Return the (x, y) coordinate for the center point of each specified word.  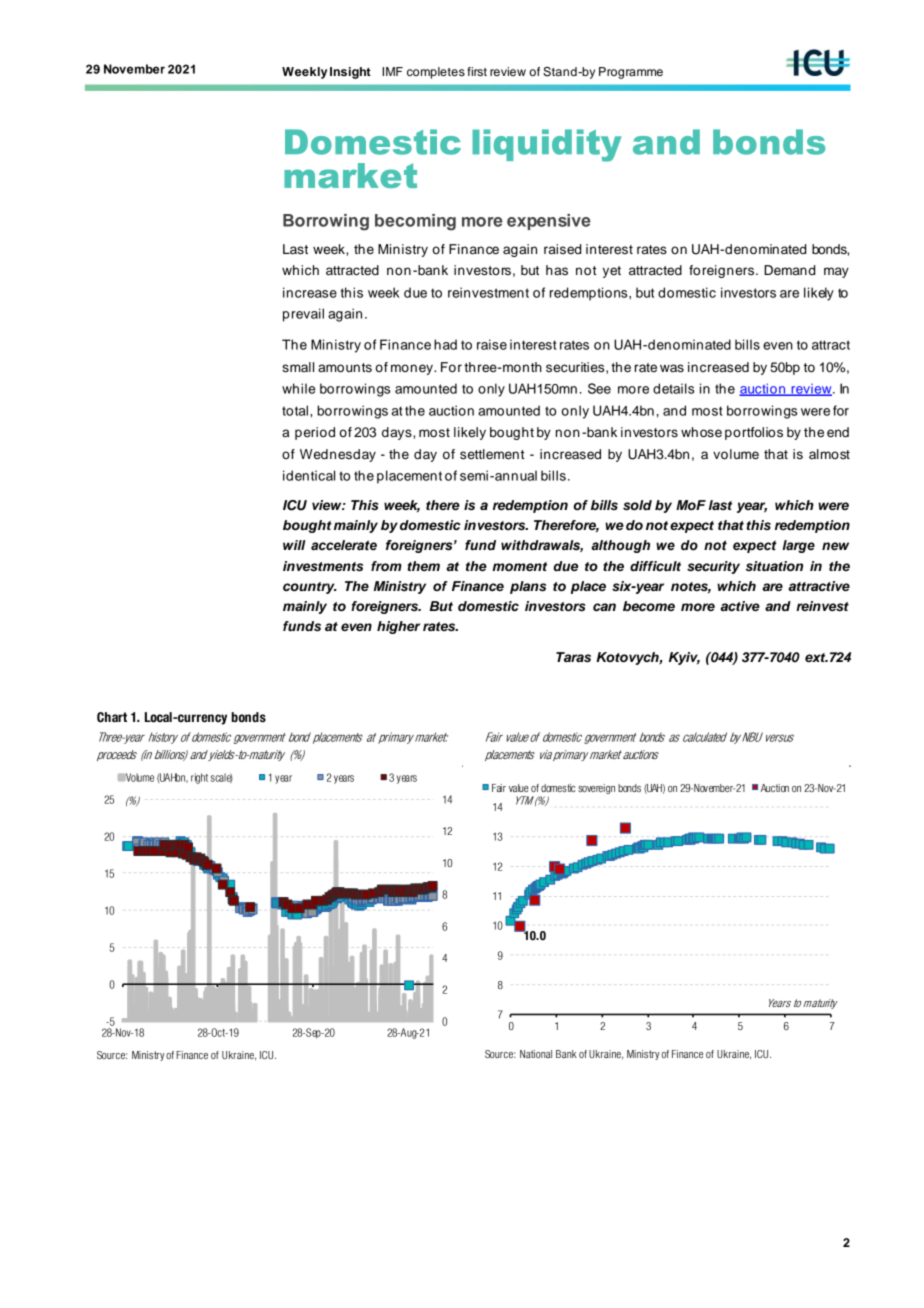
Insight (350, 73)
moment (519, 566)
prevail (303, 315)
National (536, 1054)
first (477, 71)
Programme (631, 73)
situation (774, 566)
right (199, 778)
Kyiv (684, 658)
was (672, 368)
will (294, 545)
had (445, 344)
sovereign (596, 789)
